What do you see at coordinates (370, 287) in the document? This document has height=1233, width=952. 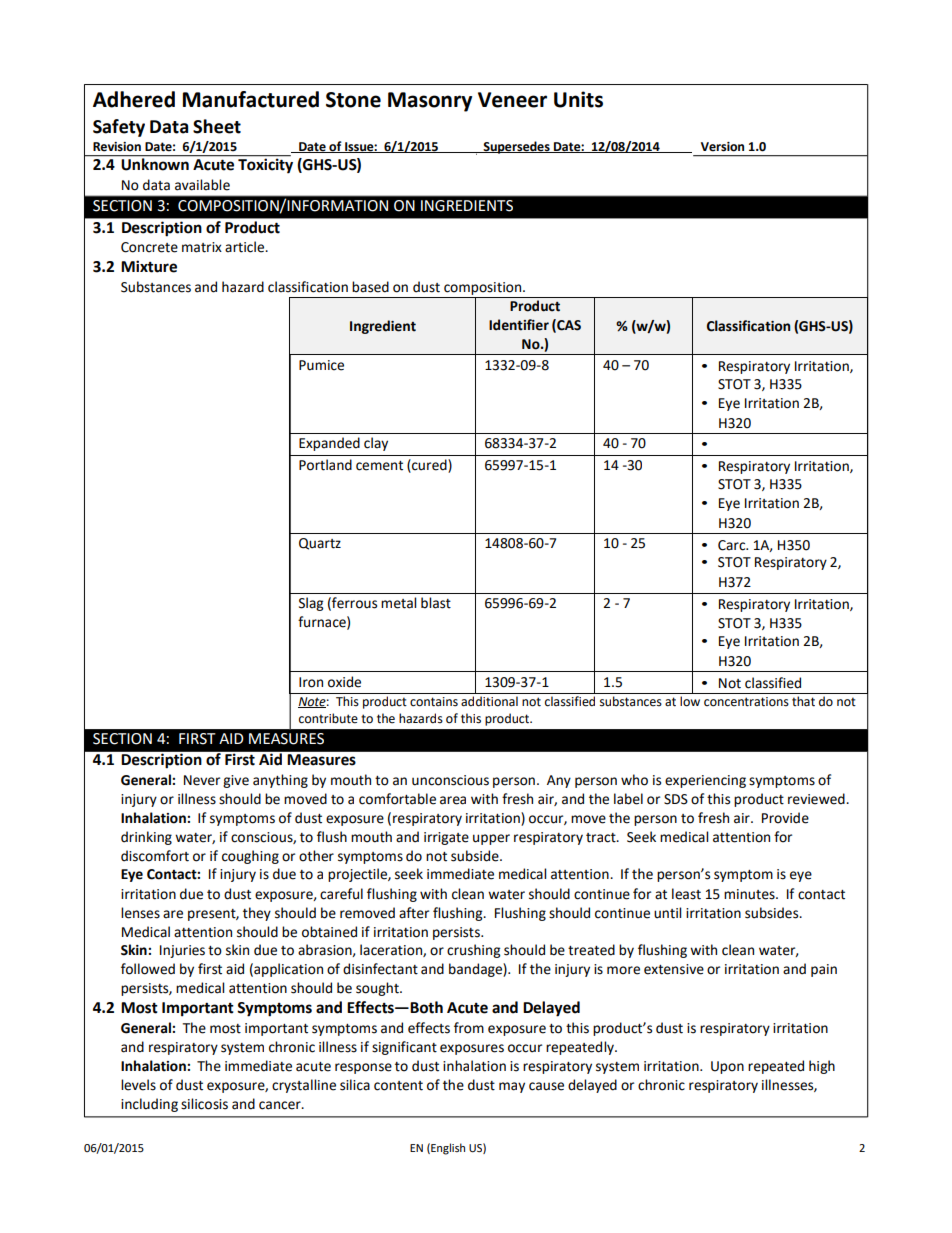 I see `based` at bounding box center [370, 287].
